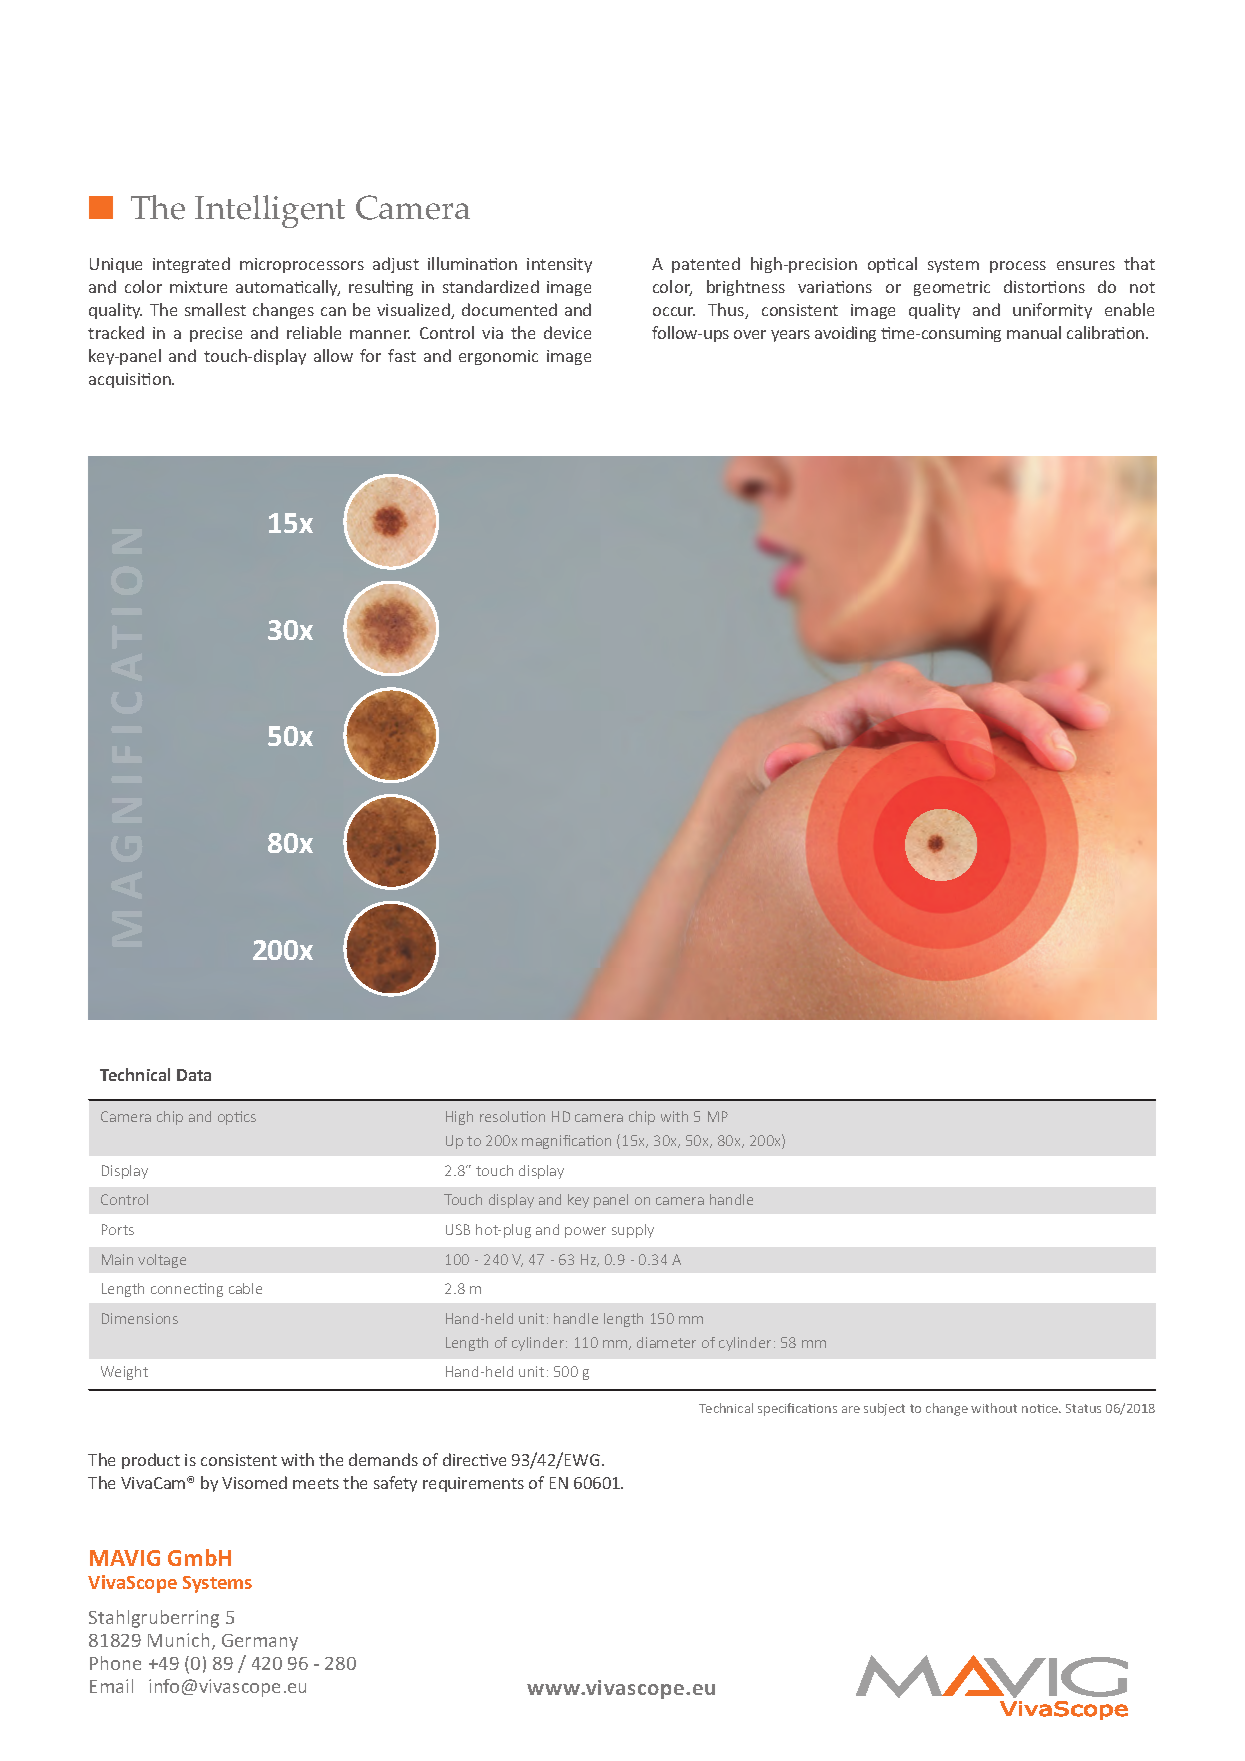  I want to click on integrated, so click(191, 265).
